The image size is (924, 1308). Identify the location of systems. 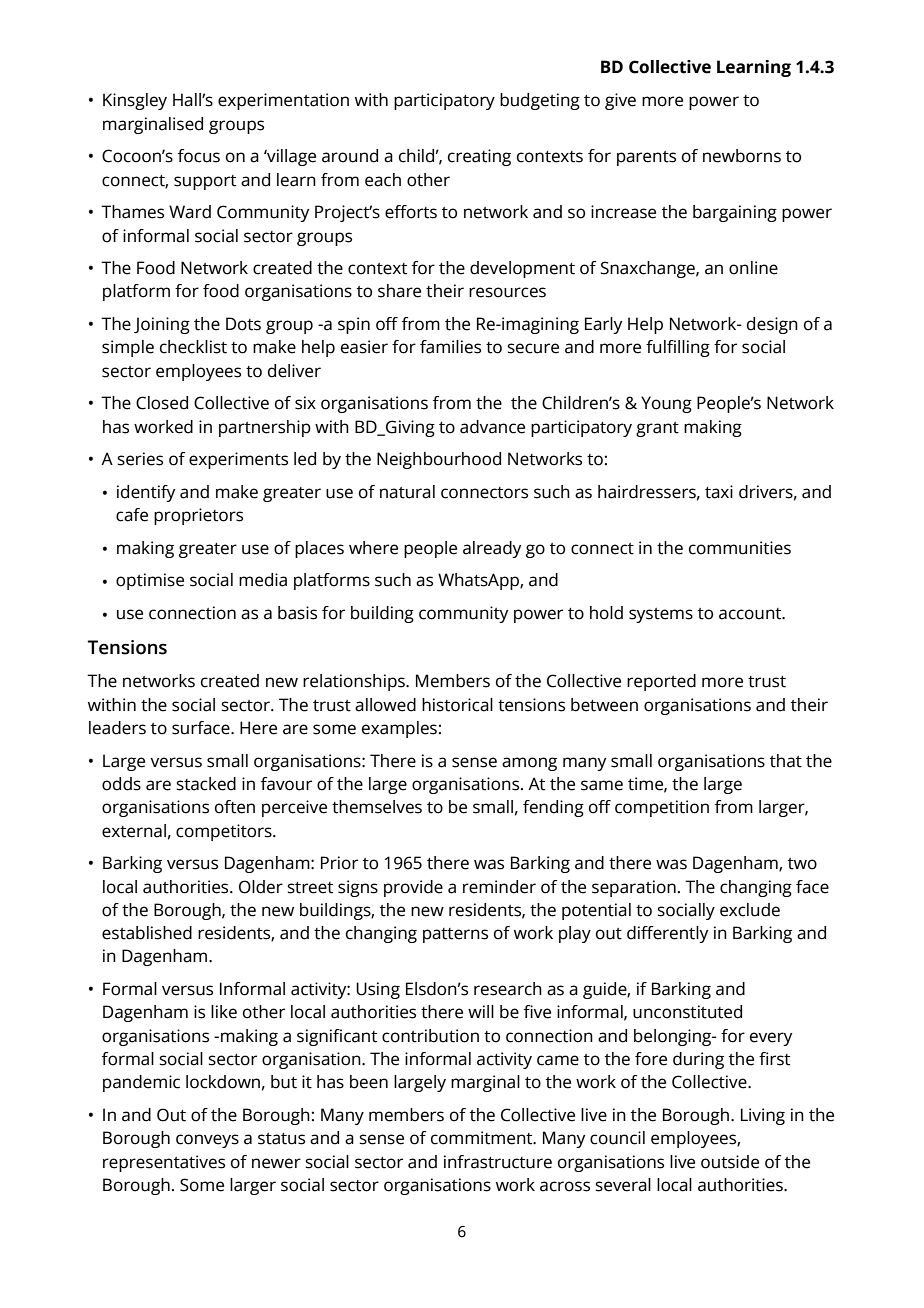
(661, 615).
